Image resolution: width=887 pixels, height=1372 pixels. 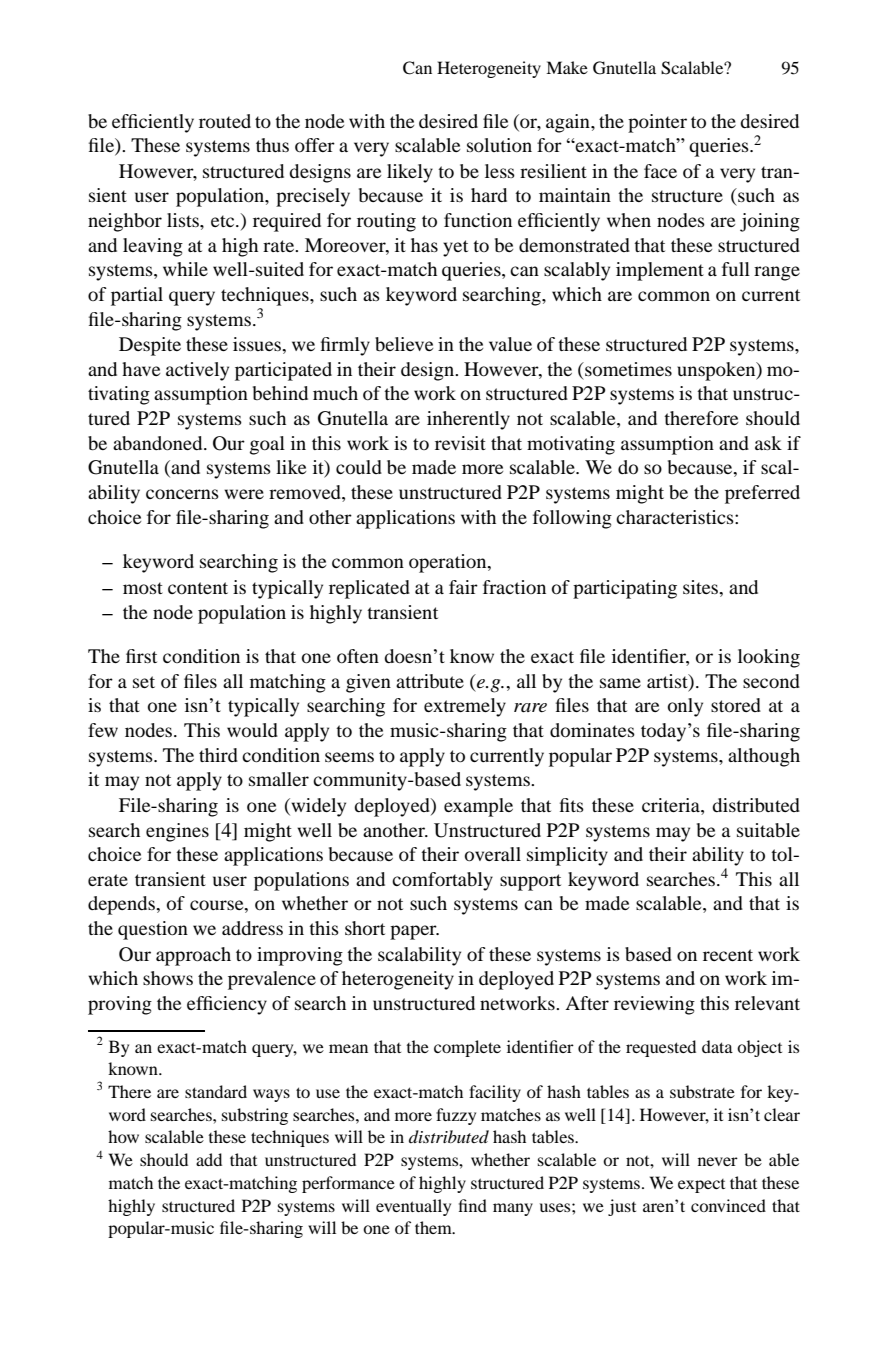 What do you see at coordinates (478, 807) in the screenshot?
I see `example` at bounding box center [478, 807].
